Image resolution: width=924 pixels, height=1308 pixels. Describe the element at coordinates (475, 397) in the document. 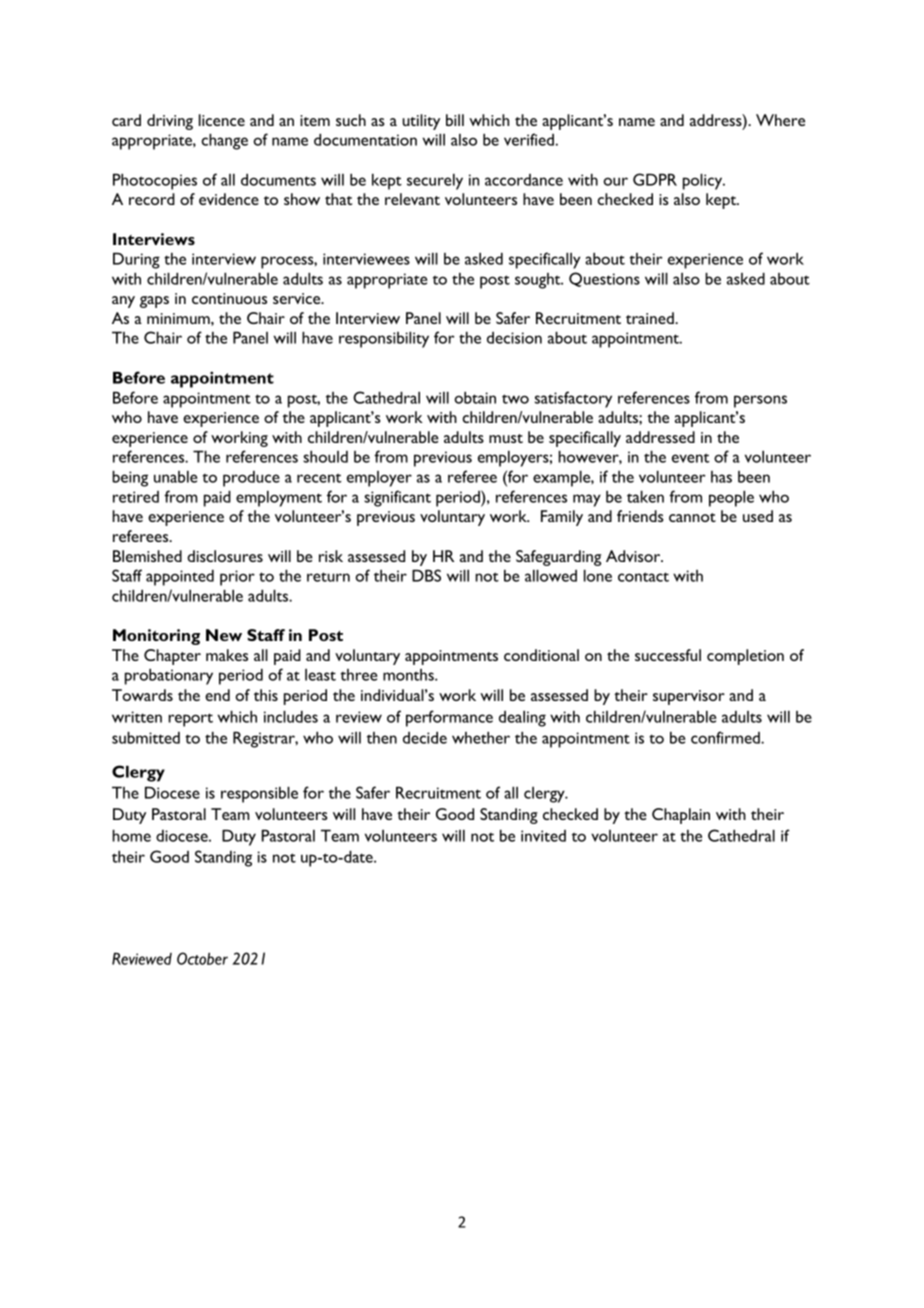

I see `obtain` at that location.
